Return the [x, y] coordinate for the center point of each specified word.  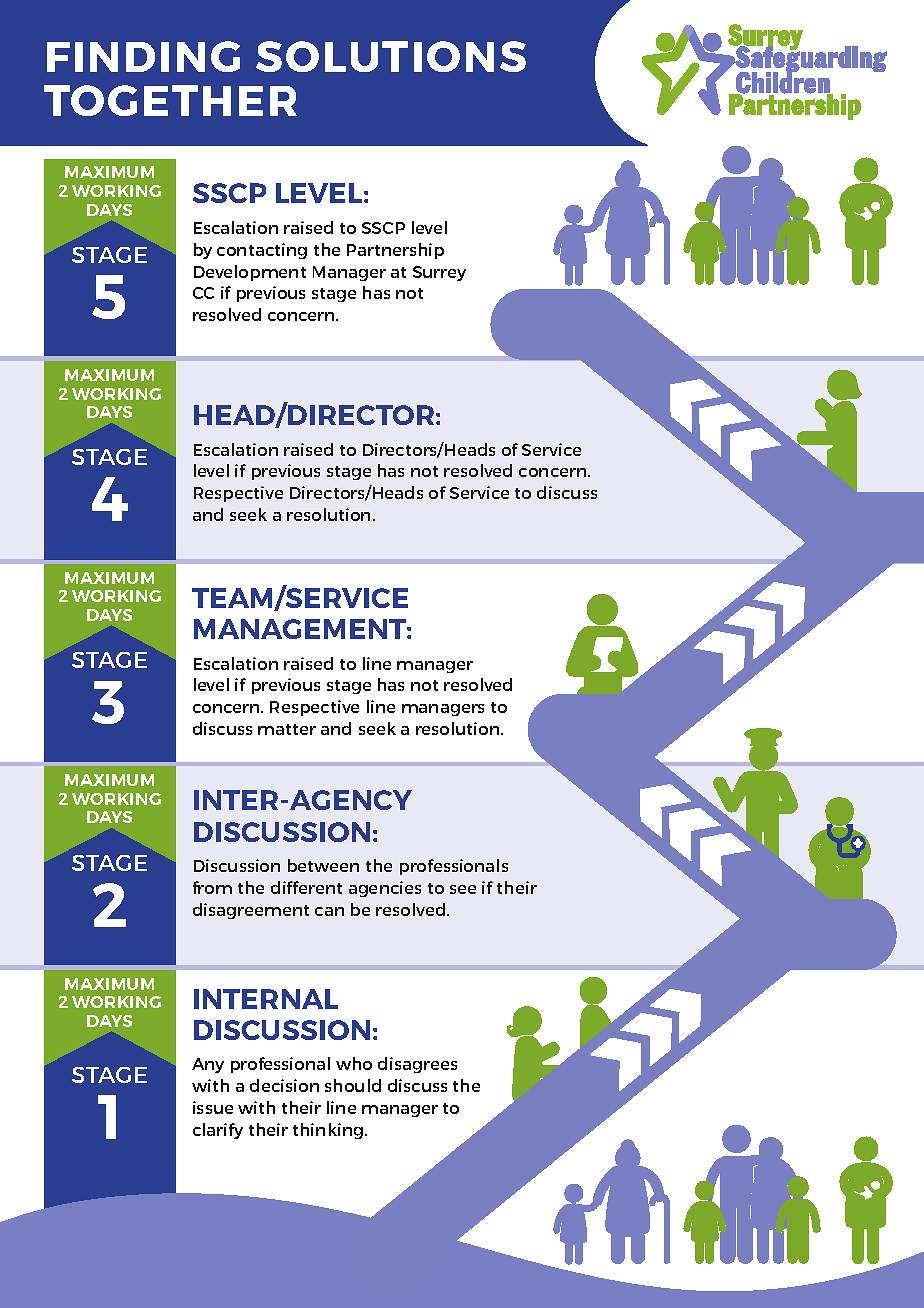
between [323, 865]
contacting [262, 251]
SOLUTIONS [391, 56]
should [353, 1085]
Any [208, 1065]
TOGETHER [170, 100]
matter [287, 729]
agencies [385, 889]
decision [284, 1085]
